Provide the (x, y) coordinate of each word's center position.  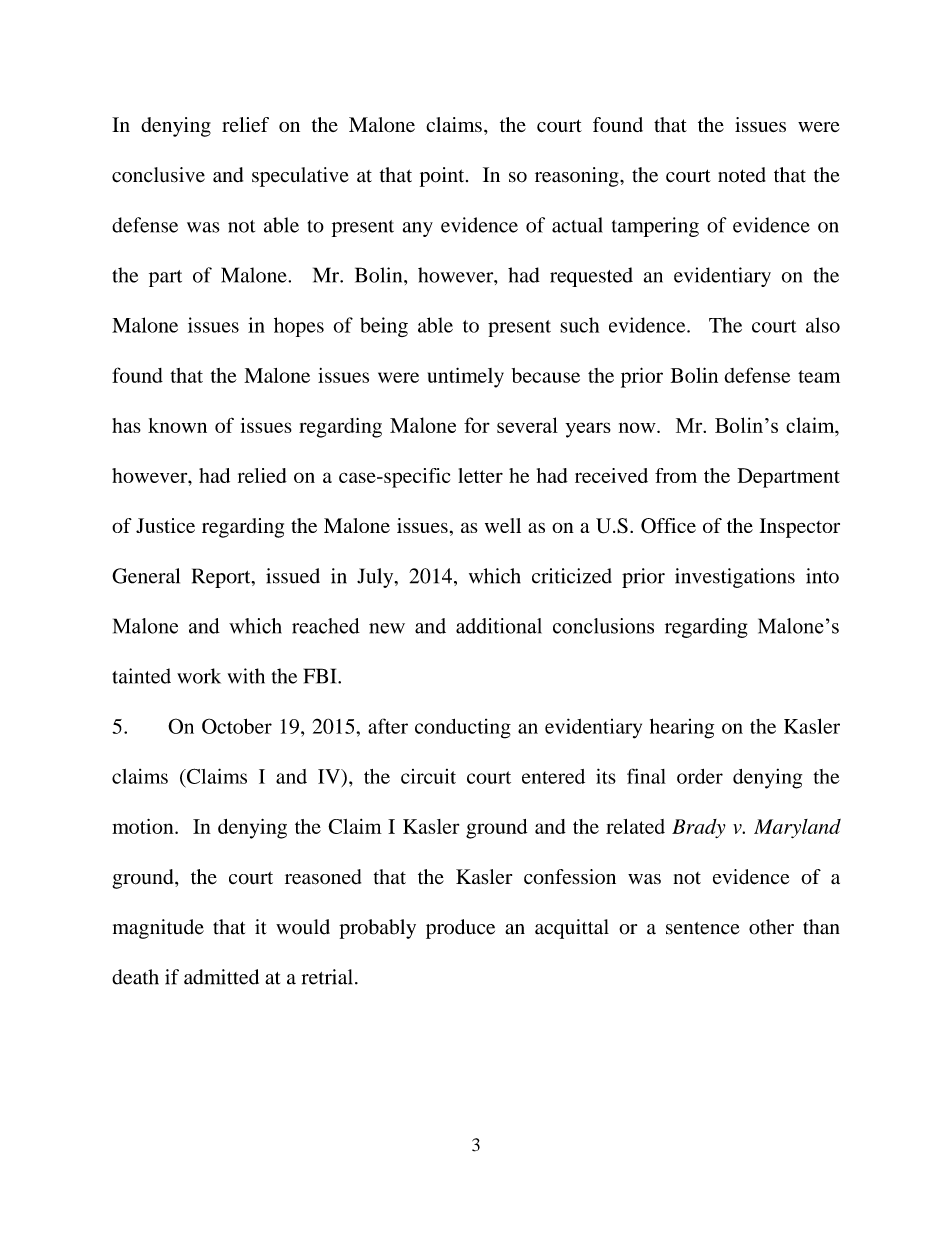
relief (245, 124)
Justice (165, 525)
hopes (299, 327)
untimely (466, 377)
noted (742, 175)
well (503, 525)
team (819, 376)
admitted (221, 977)
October (237, 726)
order (700, 776)
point (443, 177)
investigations (735, 578)
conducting (463, 729)
